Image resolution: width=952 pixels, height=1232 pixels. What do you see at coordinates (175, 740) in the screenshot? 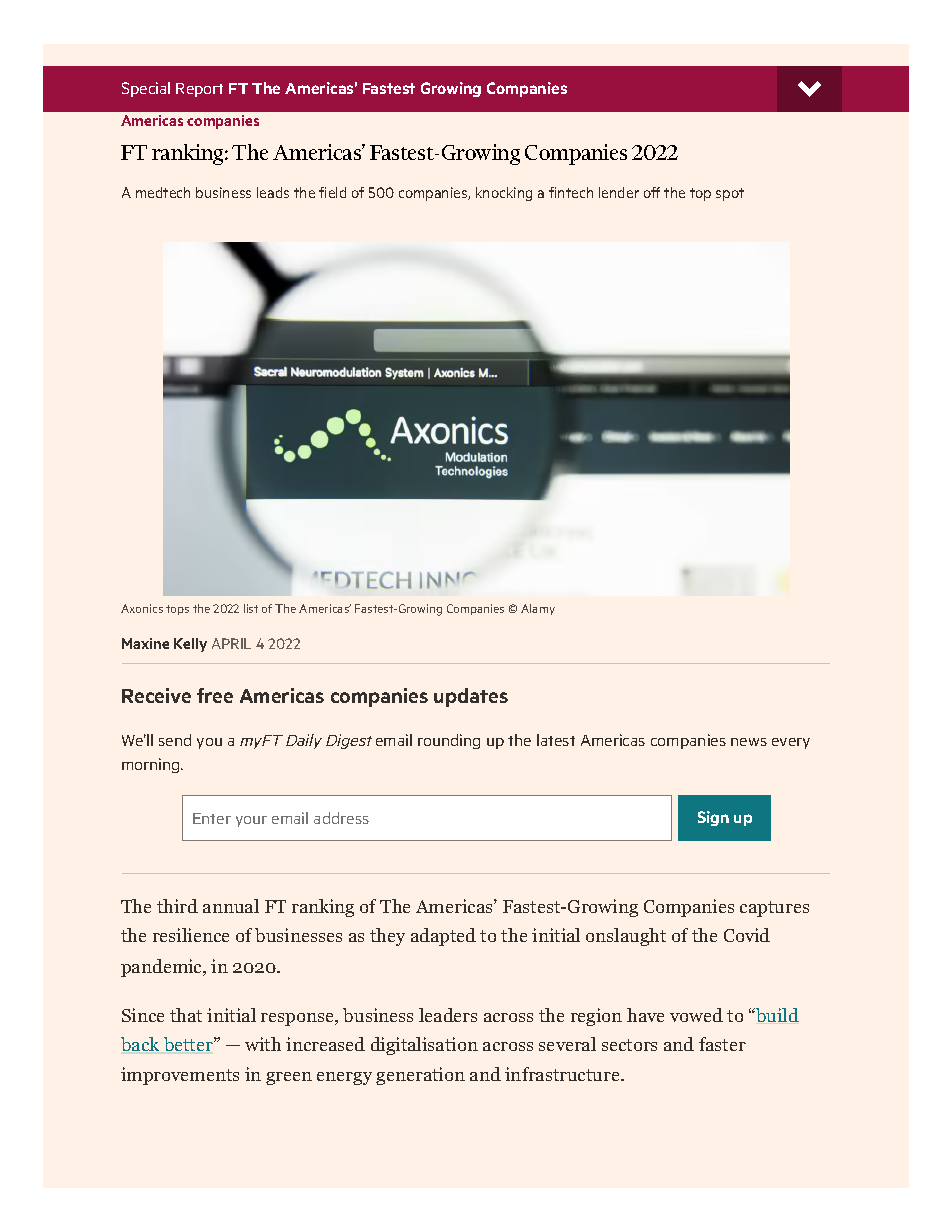
I see `send` at bounding box center [175, 740].
